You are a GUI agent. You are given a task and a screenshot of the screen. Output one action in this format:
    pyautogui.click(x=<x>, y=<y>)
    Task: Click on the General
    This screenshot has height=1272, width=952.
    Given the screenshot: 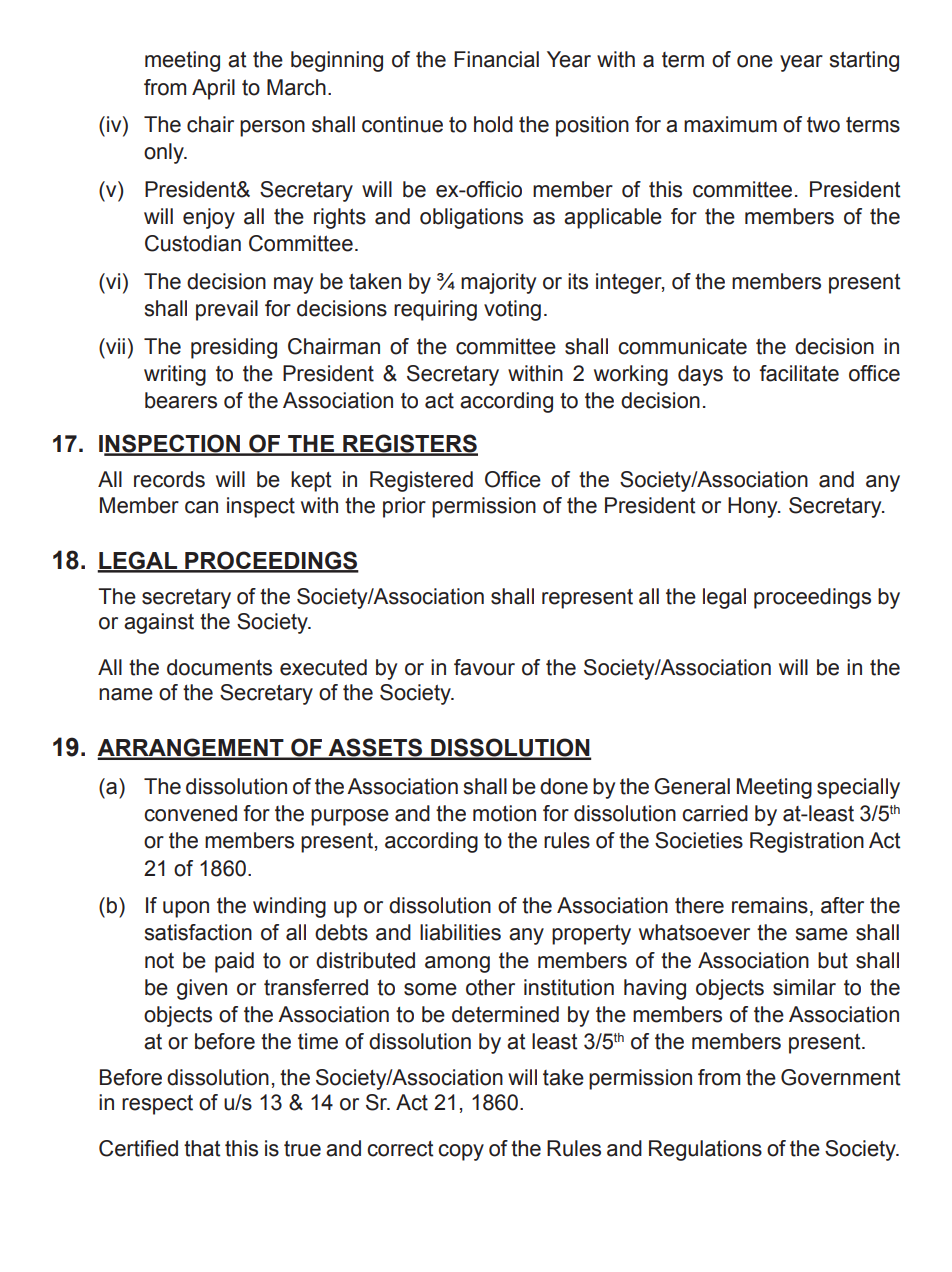 What is the action you would take?
    pyautogui.click(x=692, y=786)
